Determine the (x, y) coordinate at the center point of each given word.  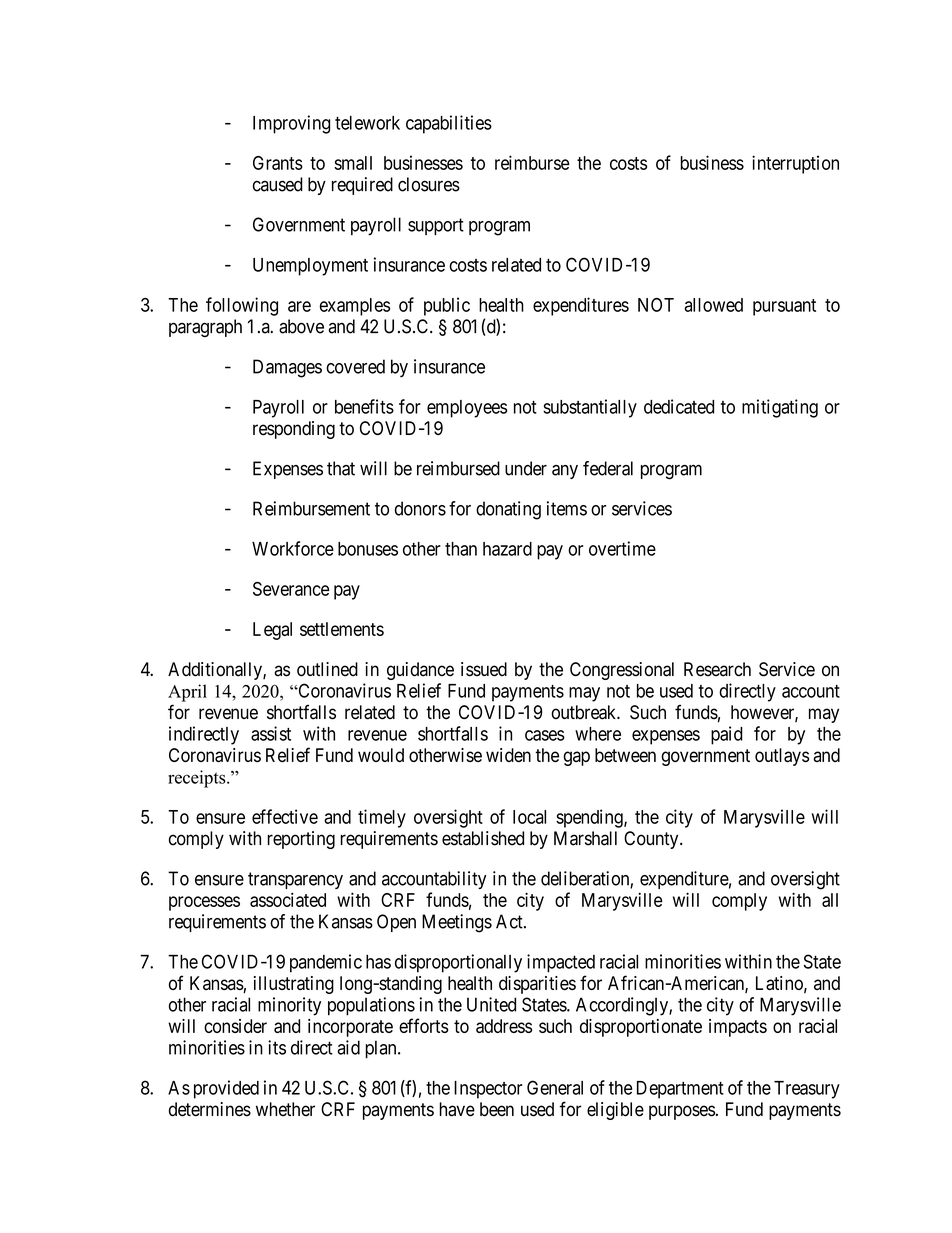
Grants (278, 163)
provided (226, 1089)
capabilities (449, 124)
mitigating (780, 408)
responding (294, 430)
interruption (795, 164)
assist (271, 733)
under (526, 468)
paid (727, 735)
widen (508, 755)
